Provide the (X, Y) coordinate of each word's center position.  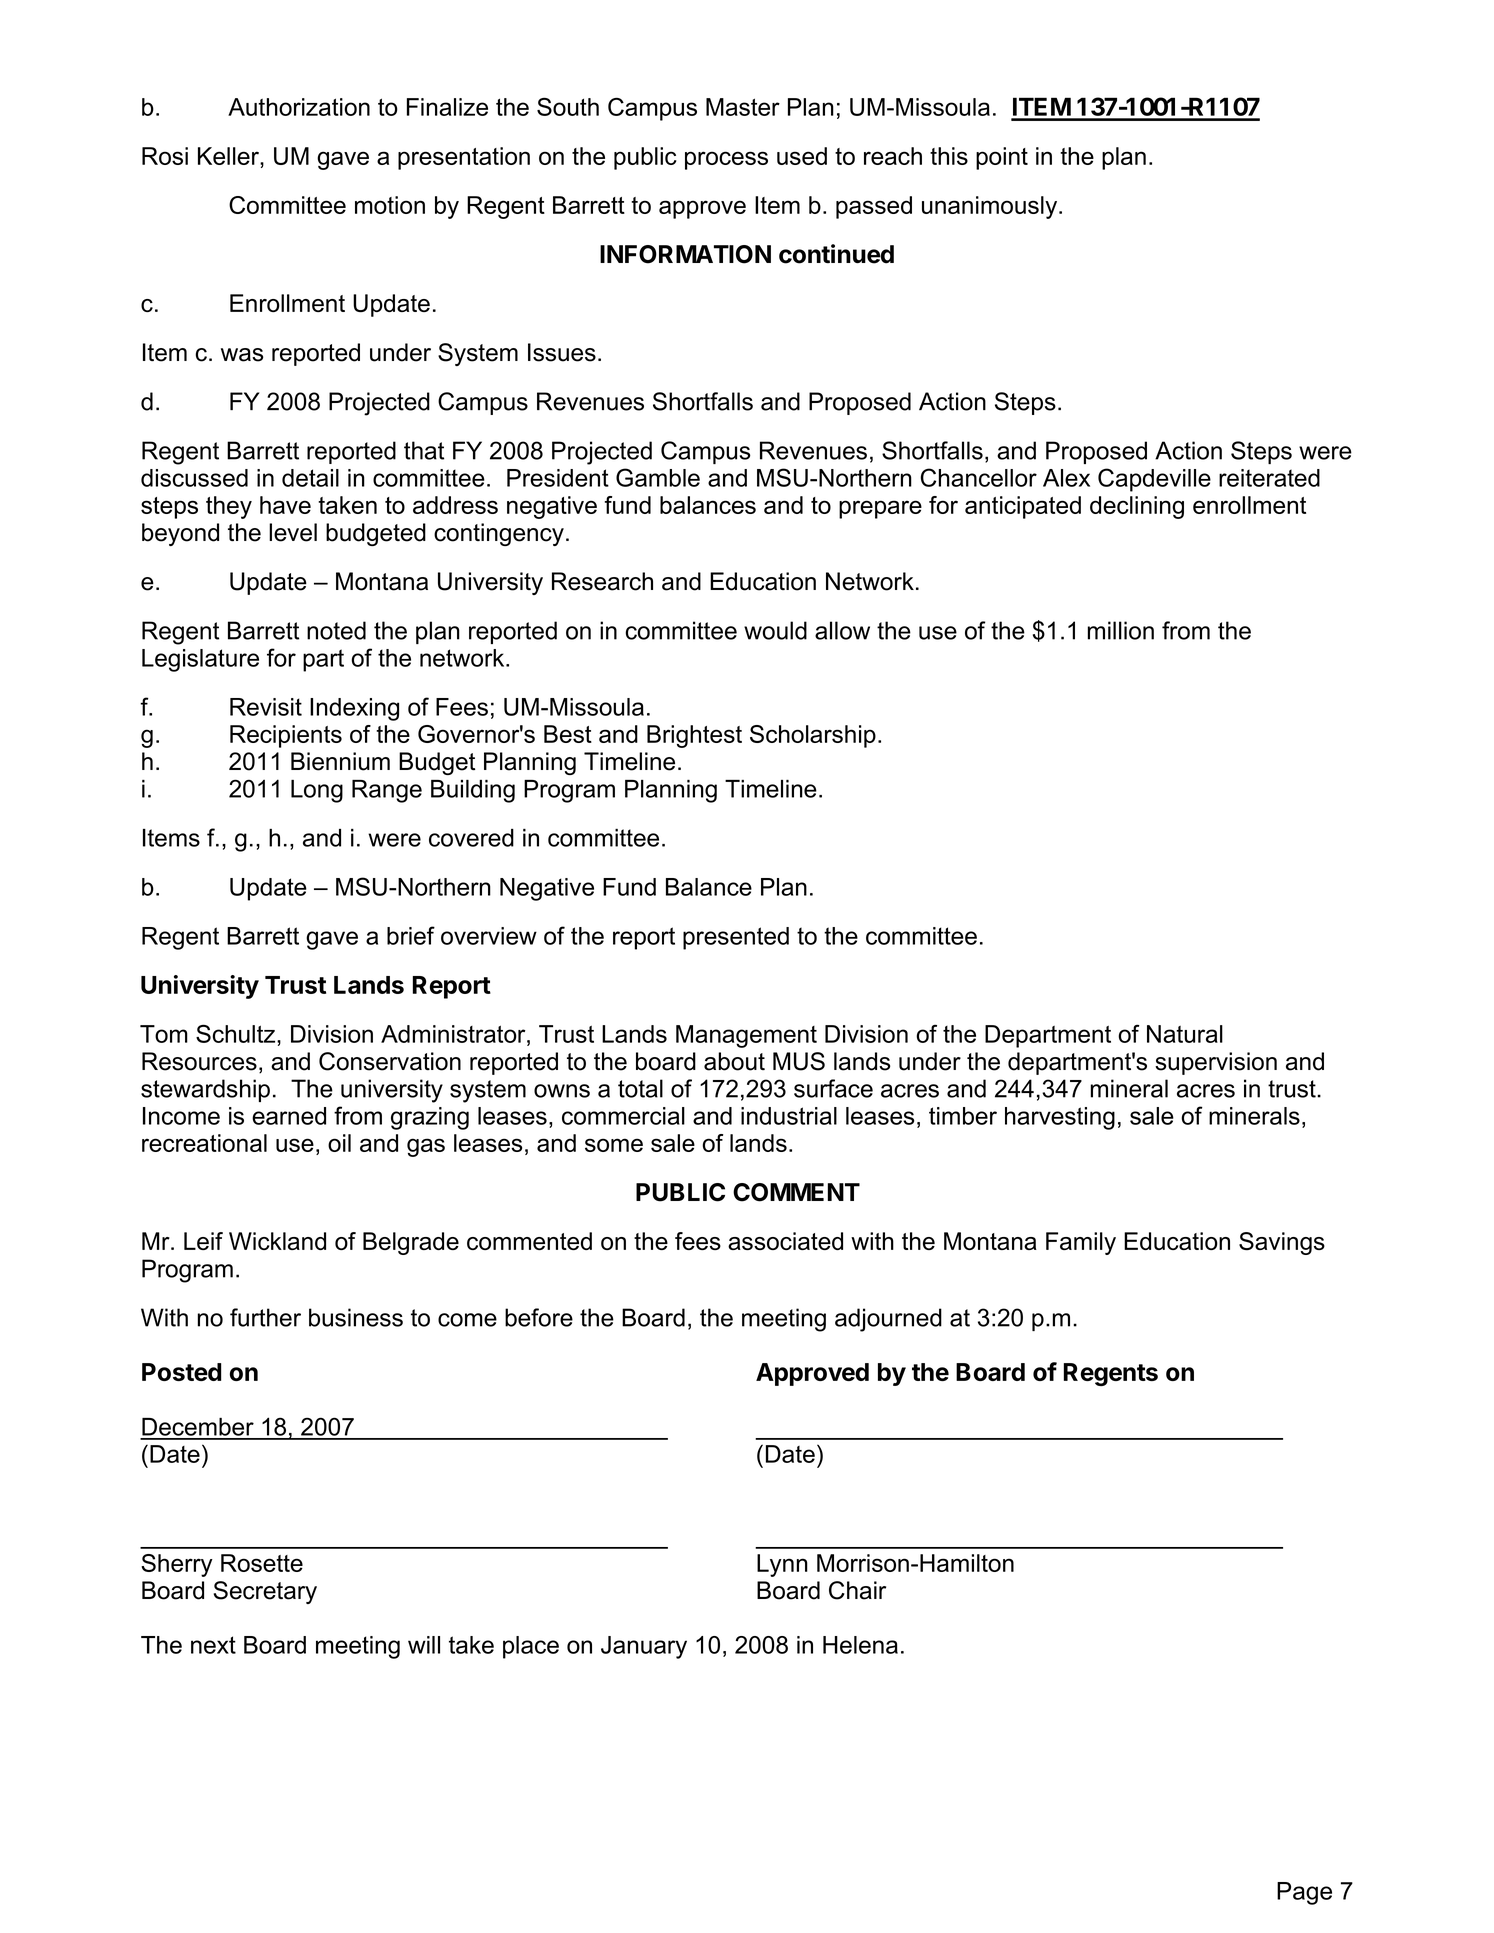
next (213, 1645)
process (726, 160)
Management (746, 1036)
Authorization (299, 107)
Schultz (237, 1033)
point (1002, 158)
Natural (1185, 1034)
